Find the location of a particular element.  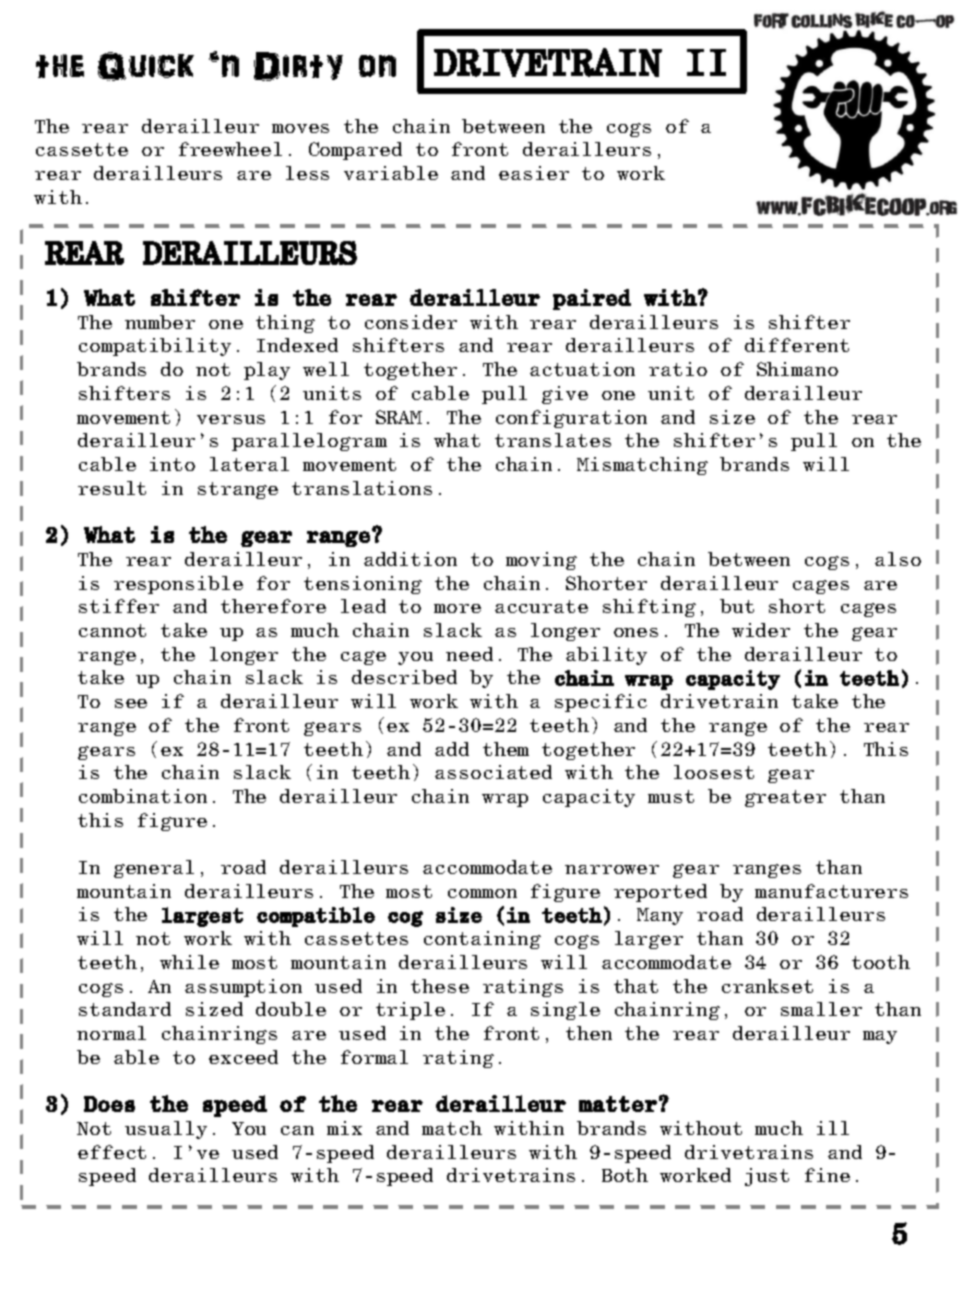

easier is located at coordinates (534, 173).
